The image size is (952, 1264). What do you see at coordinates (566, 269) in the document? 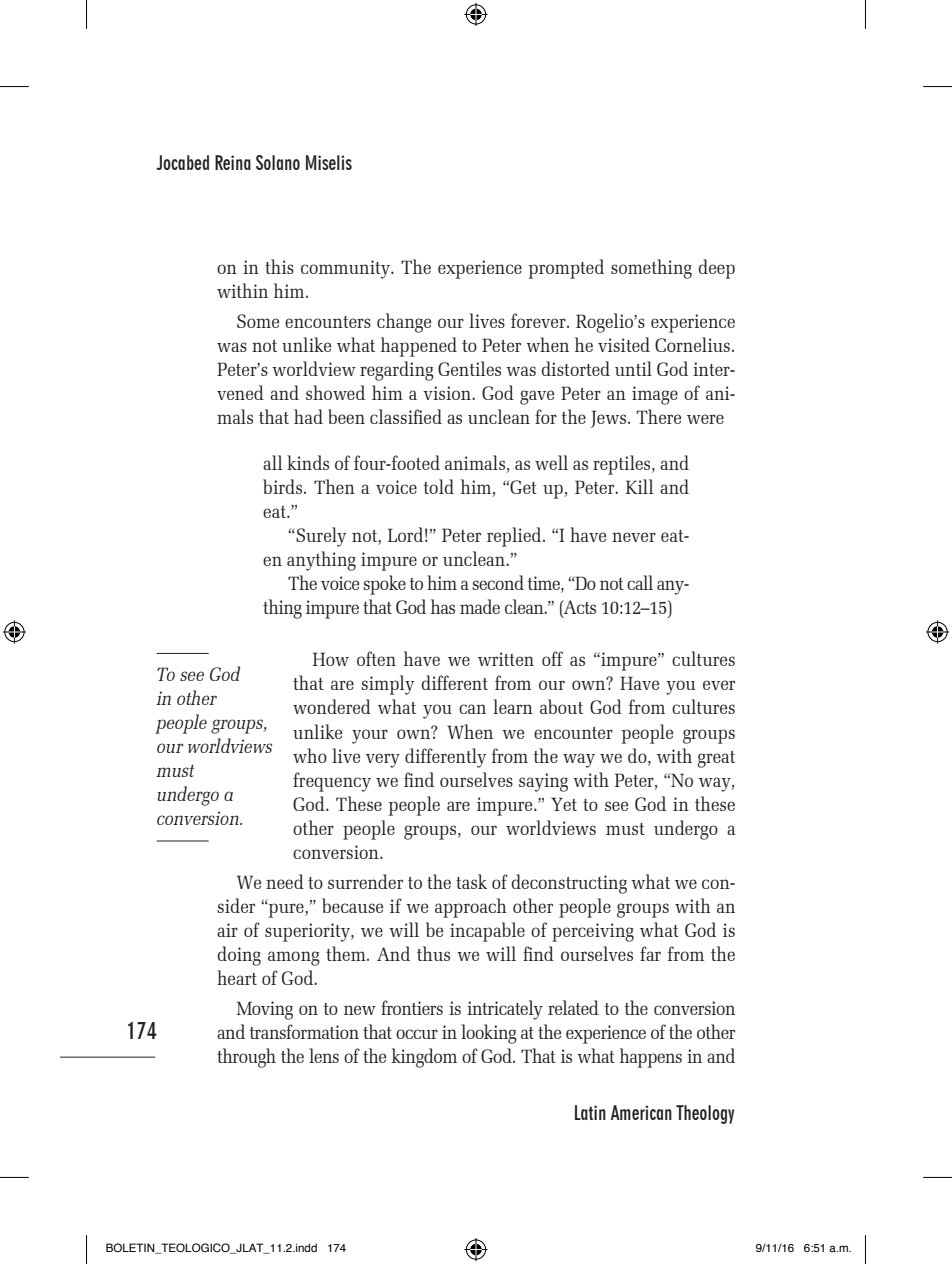
I see `prompted` at bounding box center [566, 269].
